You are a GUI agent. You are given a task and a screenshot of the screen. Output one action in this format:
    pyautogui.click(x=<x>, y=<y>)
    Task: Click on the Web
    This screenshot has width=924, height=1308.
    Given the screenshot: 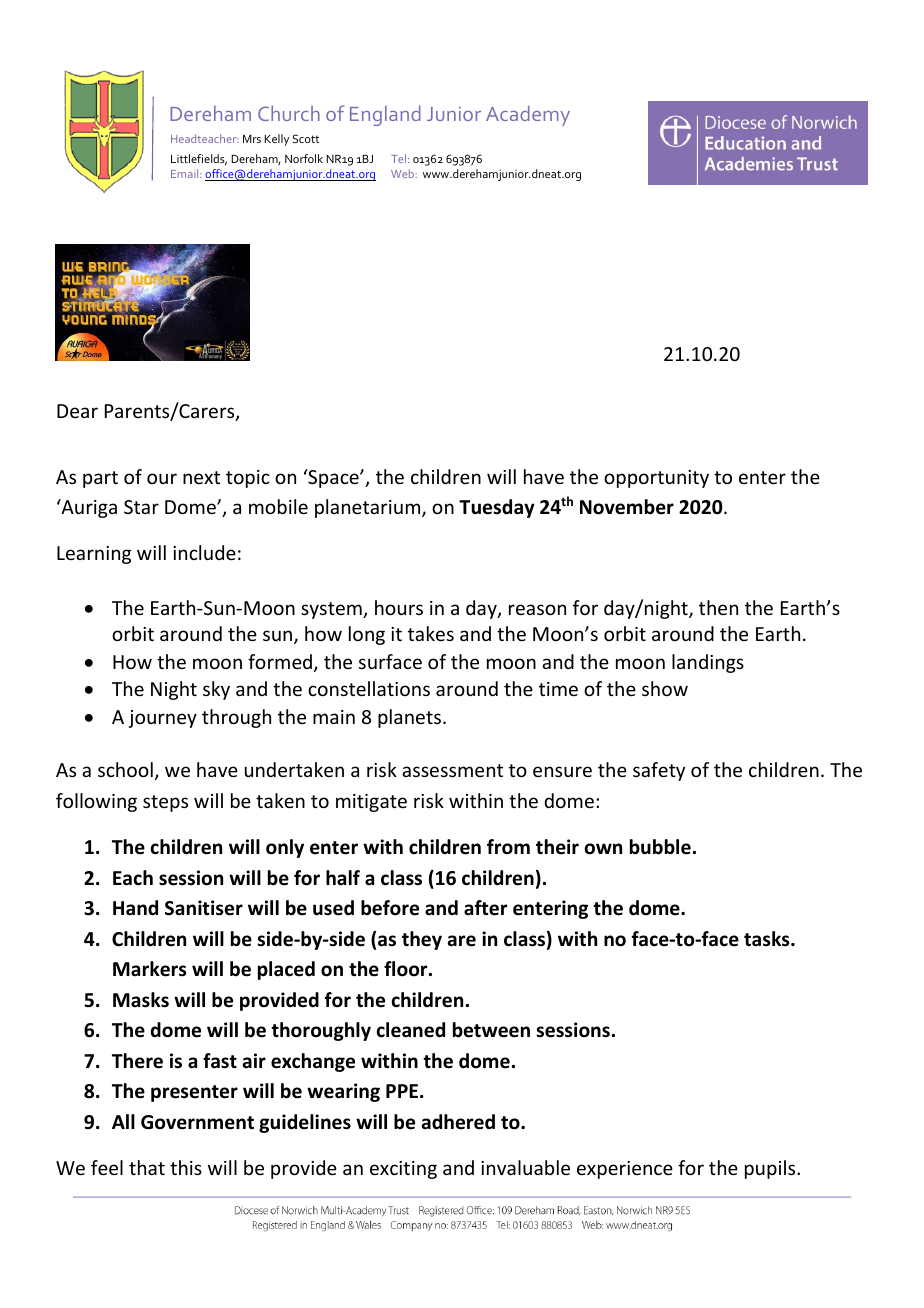 What is the action you would take?
    pyautogui.click(x=404, y=173)
